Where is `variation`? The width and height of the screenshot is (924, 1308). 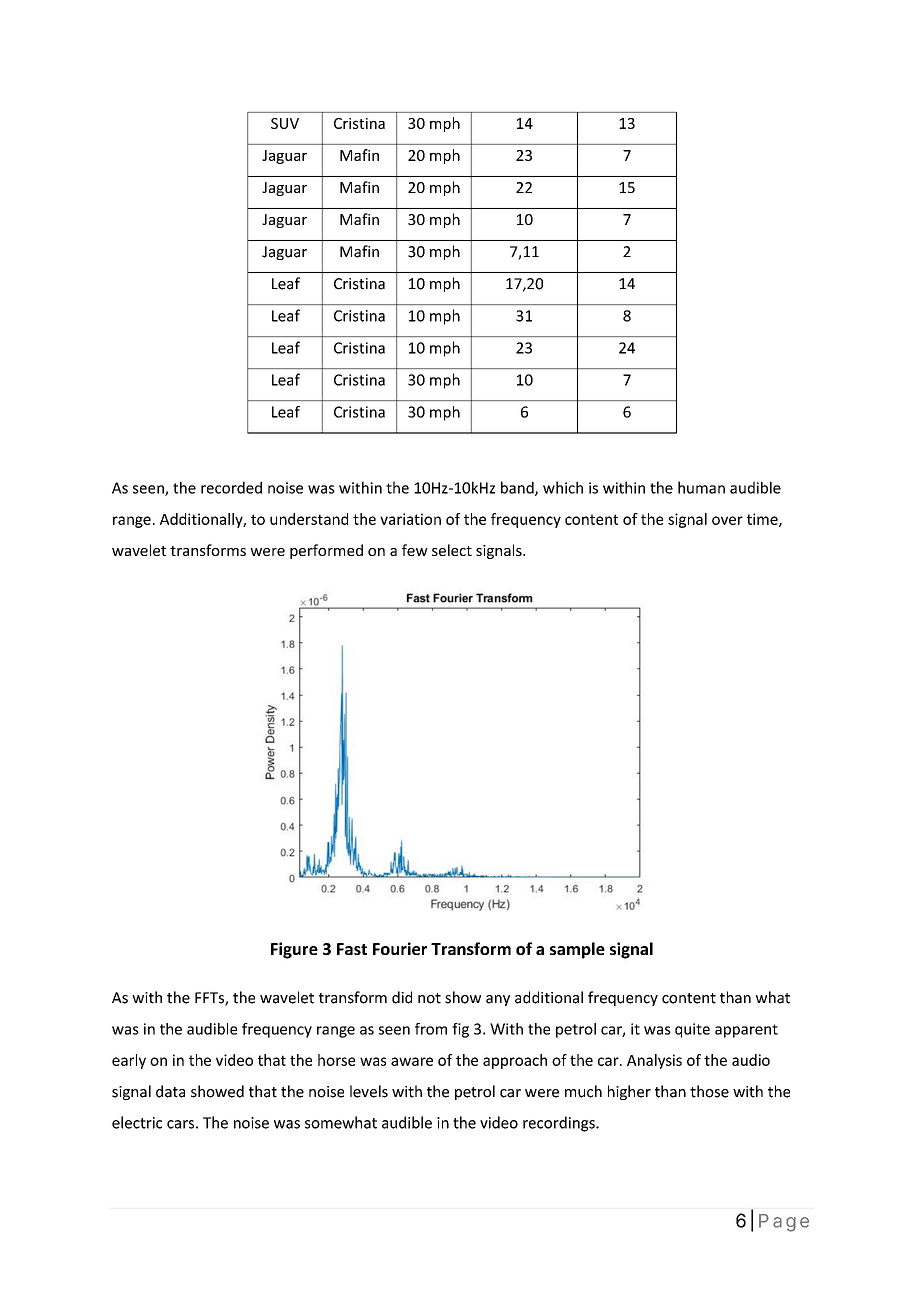 variation is located at coordinates (410, 519).
